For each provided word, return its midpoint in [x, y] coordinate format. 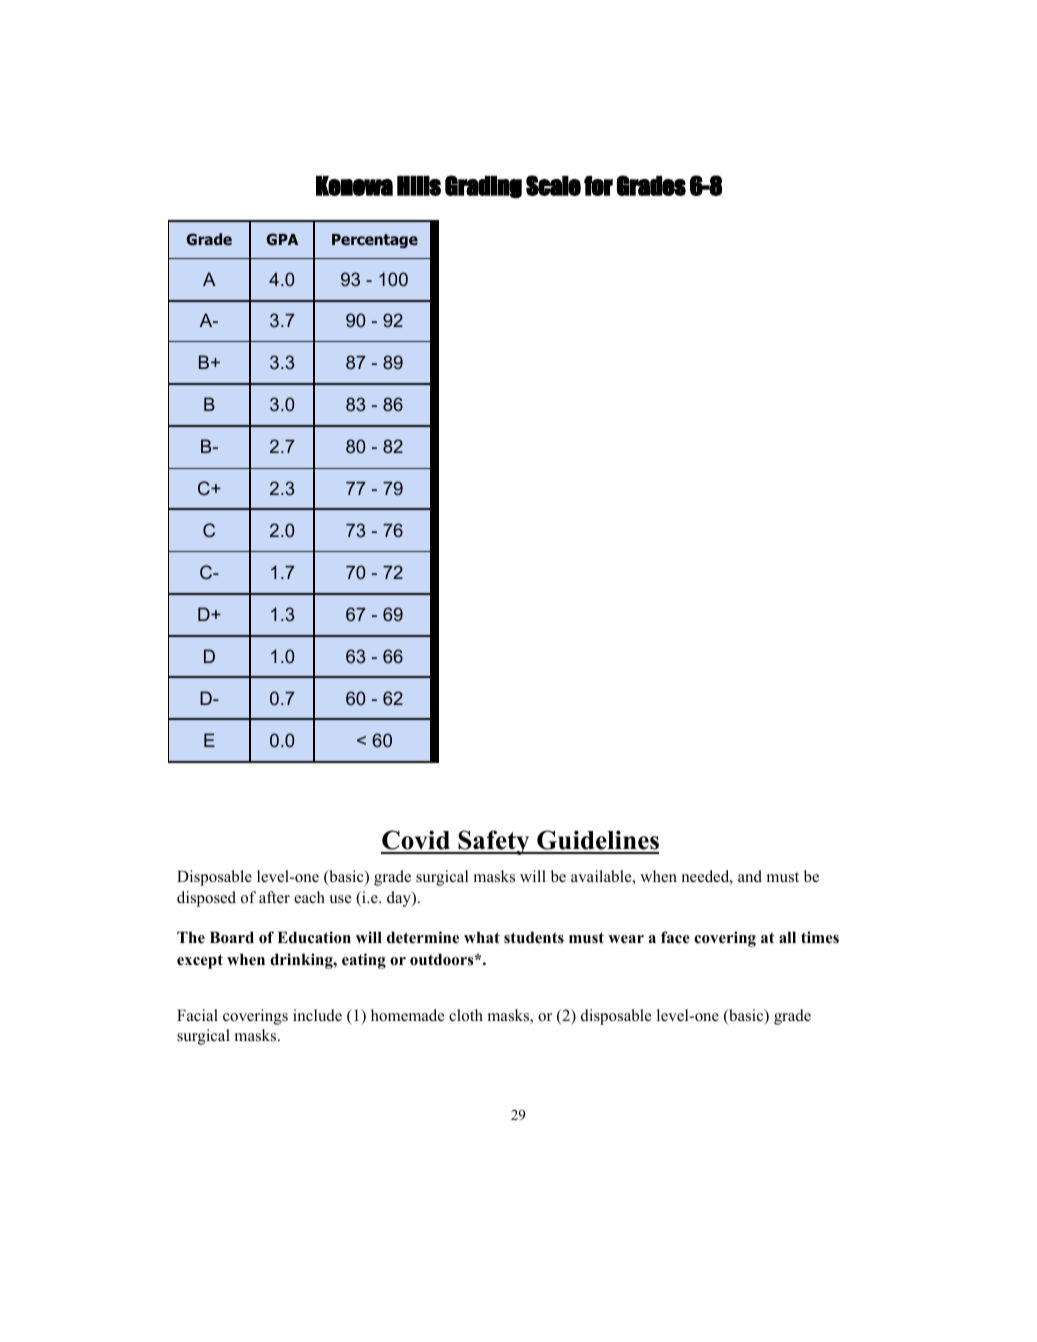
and [750, 876]
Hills [419, 186]
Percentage [375, 241]
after [274, 897]
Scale [553, 185]
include [317, 1015]
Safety [494, 842]
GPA [282, 239]
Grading [483, 186]
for [598, 186]
